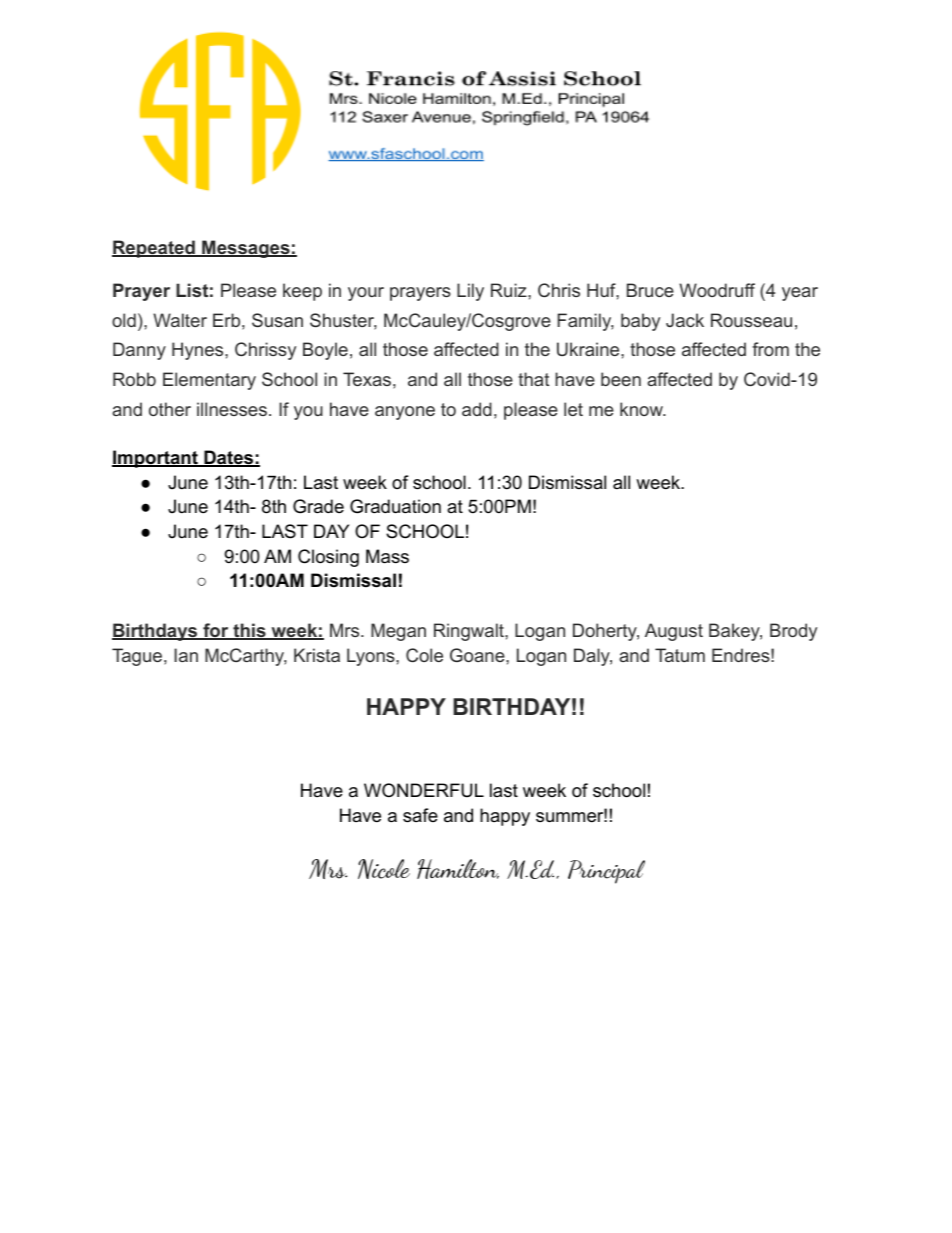 The width and height of the screenshot is (952, 1233). What do you see at coordinates (642, 409) in the screenshot?
I see `know` at bounding box center [642, 409].
